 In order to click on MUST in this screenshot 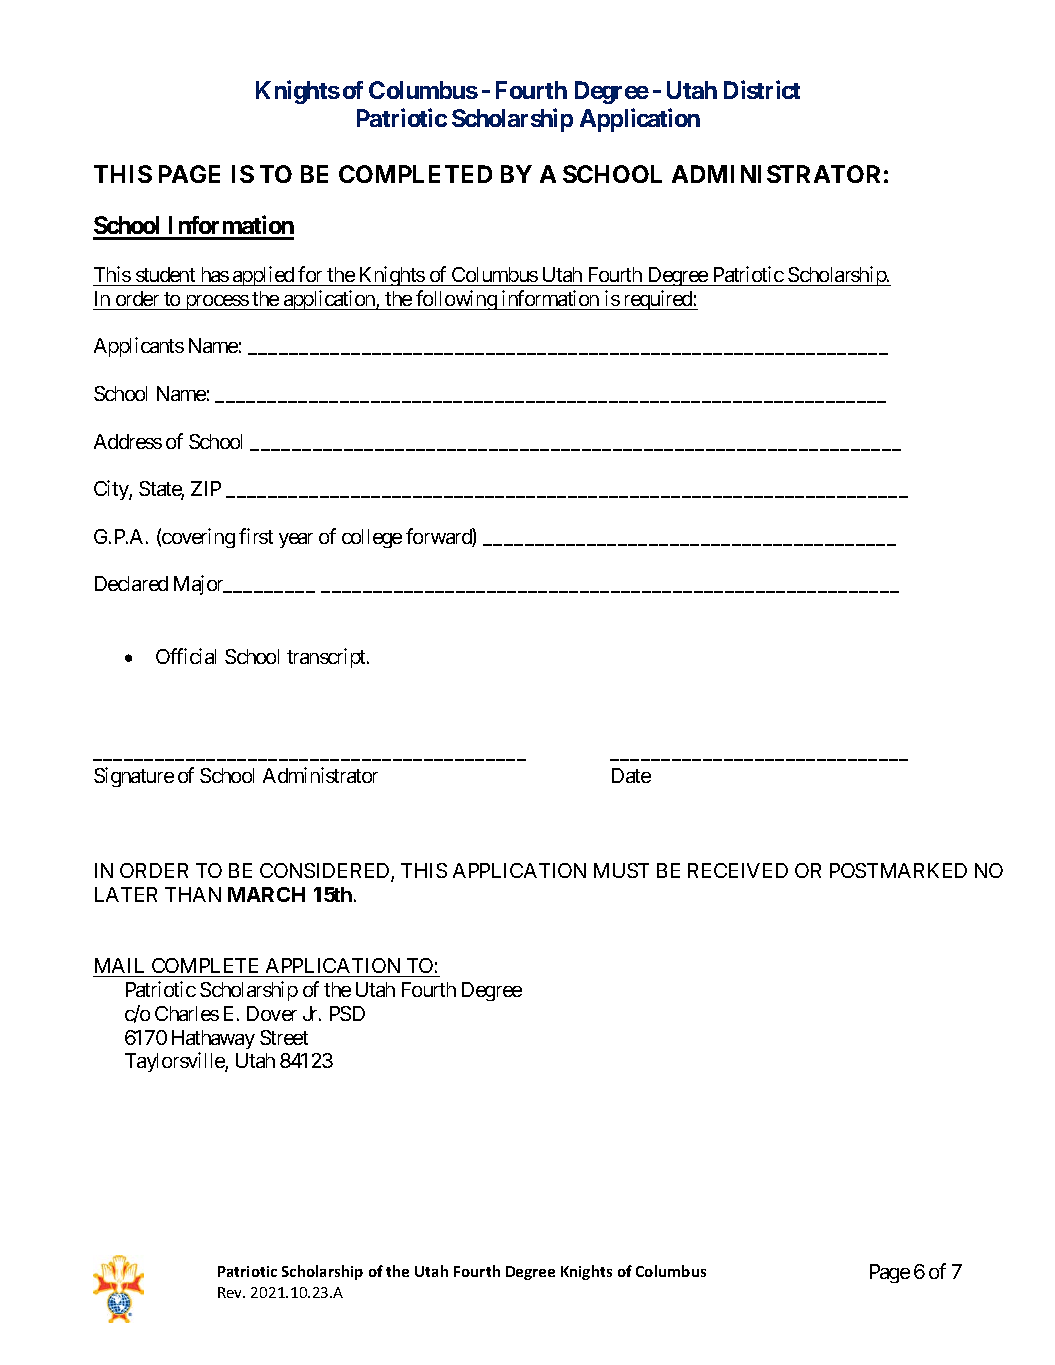, I will do `click(621, 870)`.
